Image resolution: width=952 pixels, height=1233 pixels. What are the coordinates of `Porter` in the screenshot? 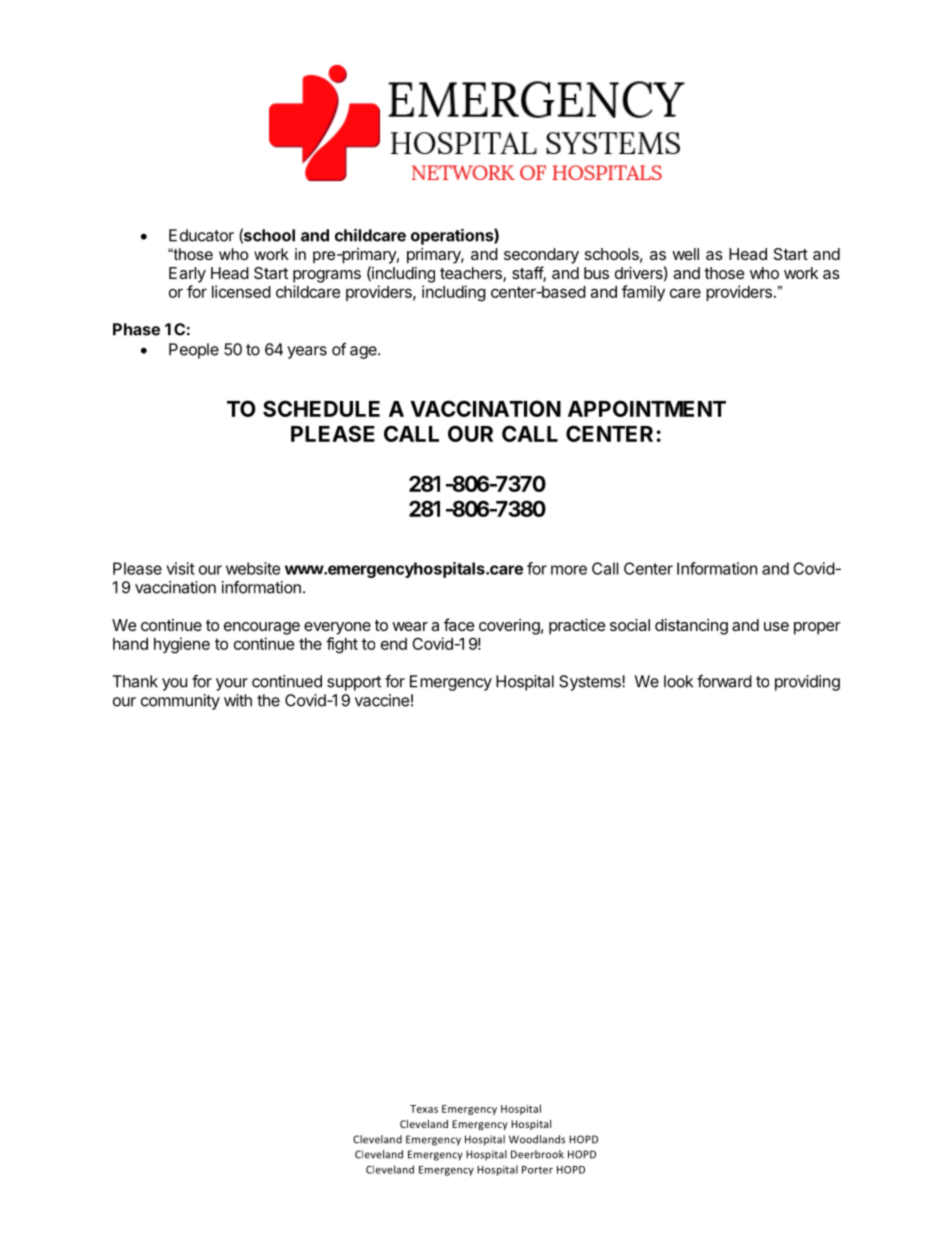 It's located at (537, 1170).
